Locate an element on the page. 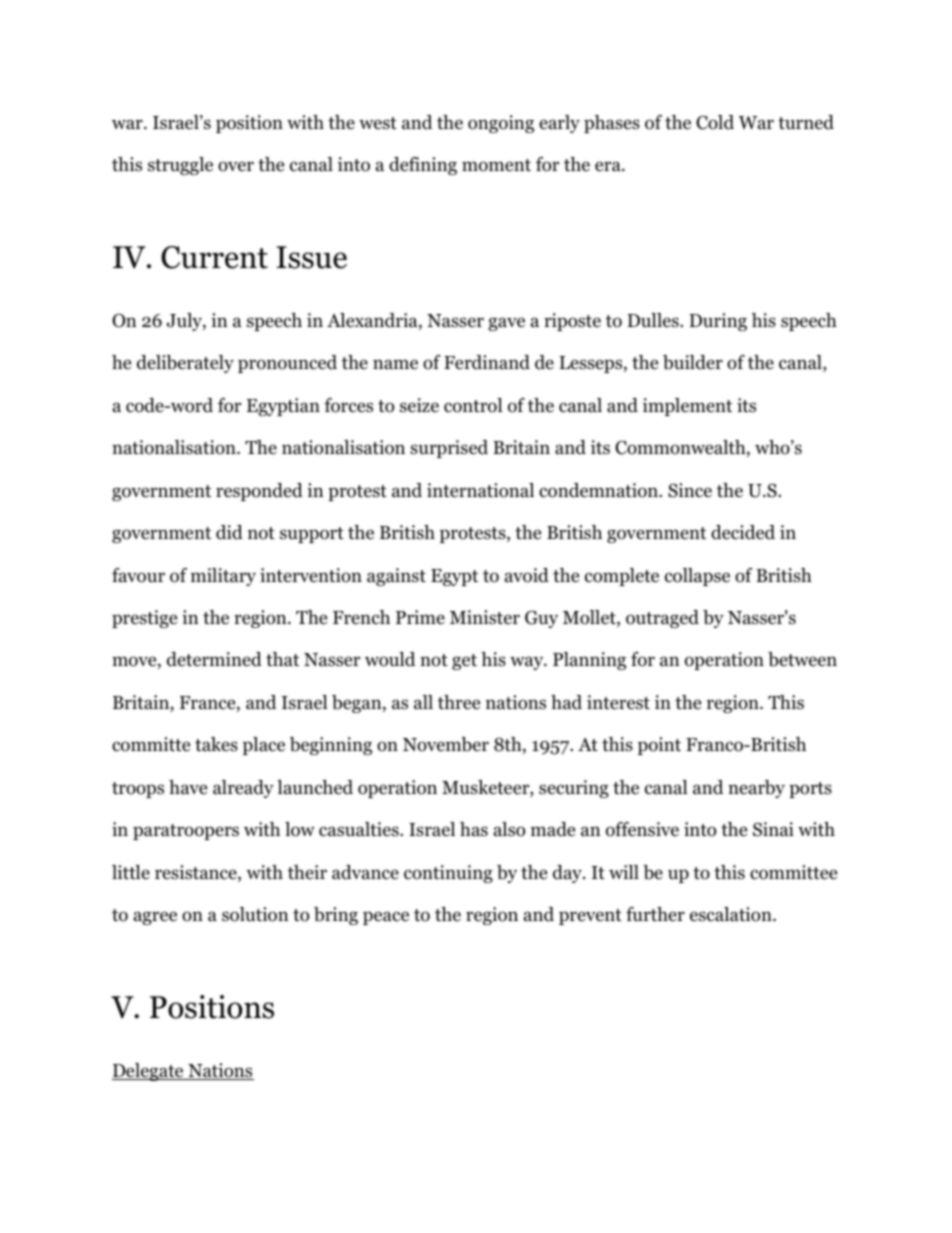  Cold is located at coordinates (715, 122).
